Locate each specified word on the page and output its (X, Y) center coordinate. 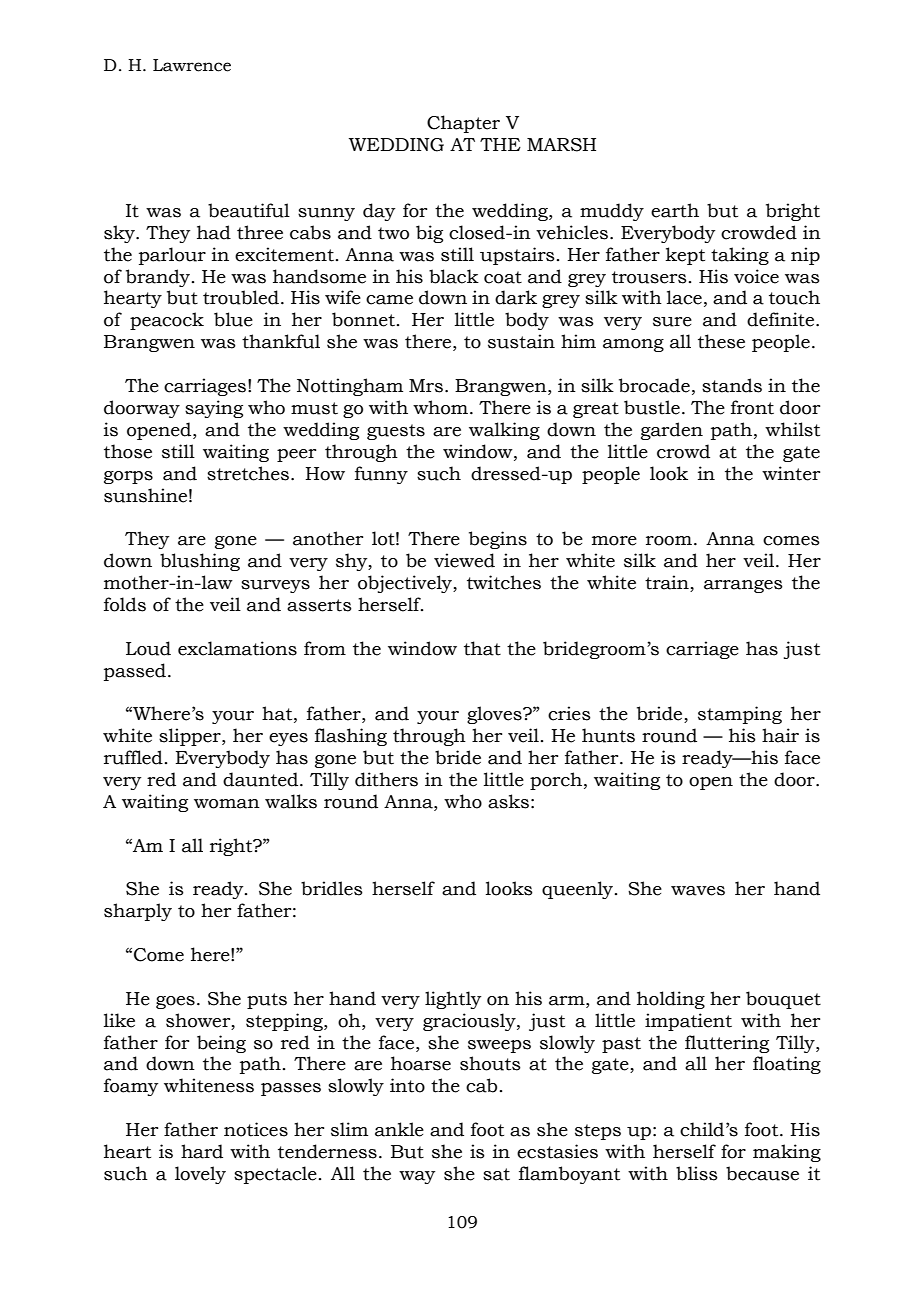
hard (202, 1151)
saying (214, 409)
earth (675, 210)
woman (227, 804)
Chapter (463, 124)
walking (504, 431)
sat (496, 1174)
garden (672, 431)
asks (508, 801)
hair (780, 735)
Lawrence (192, 65)
